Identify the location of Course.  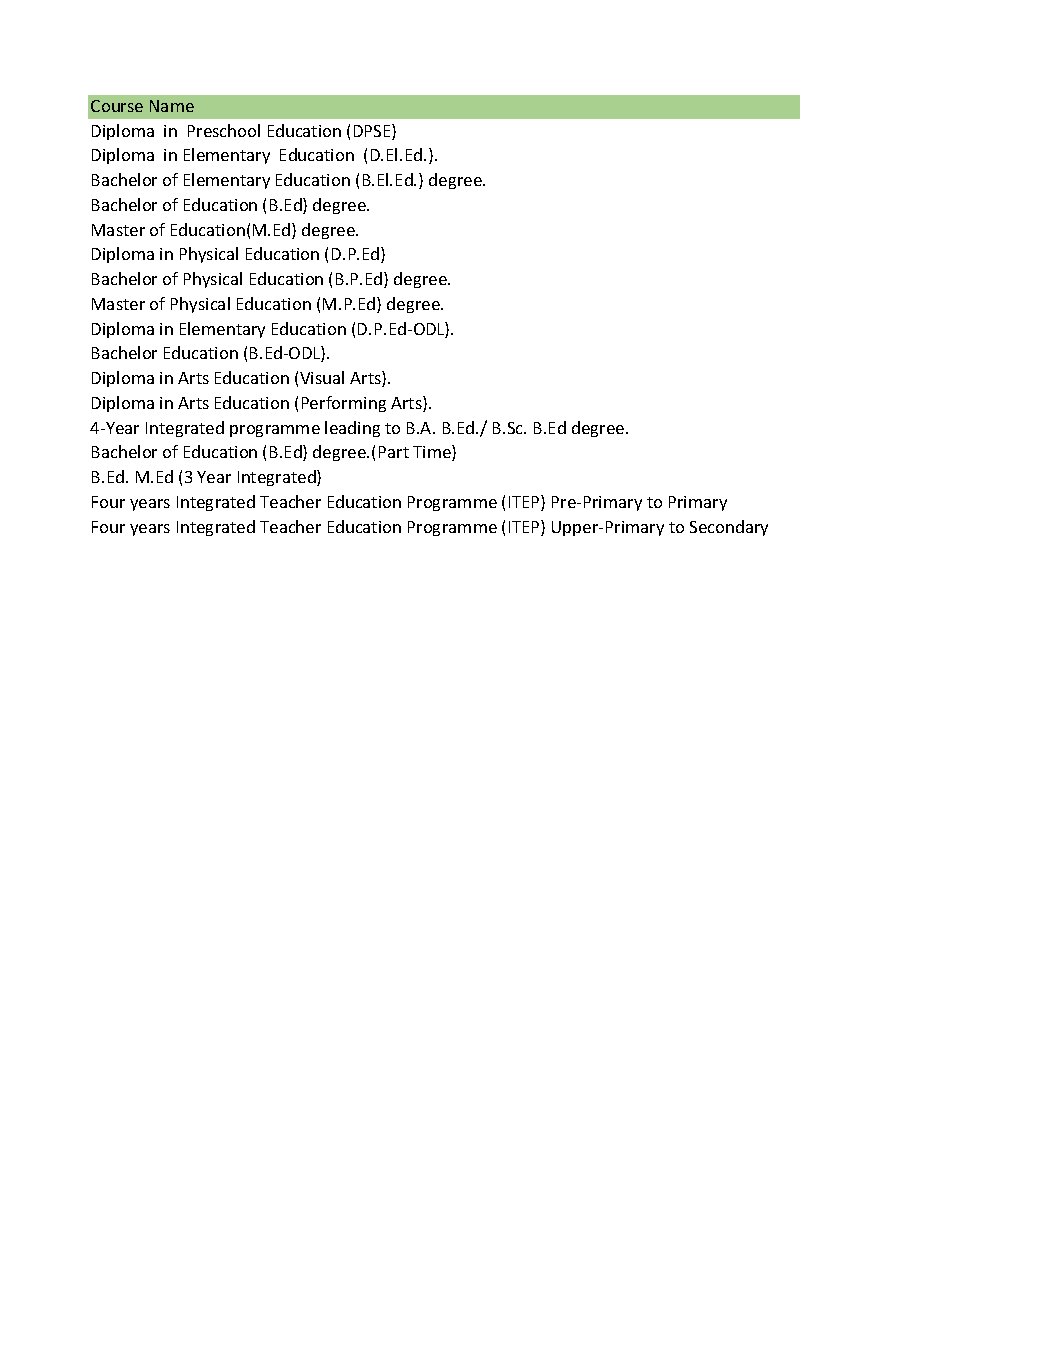
(117, 106).
